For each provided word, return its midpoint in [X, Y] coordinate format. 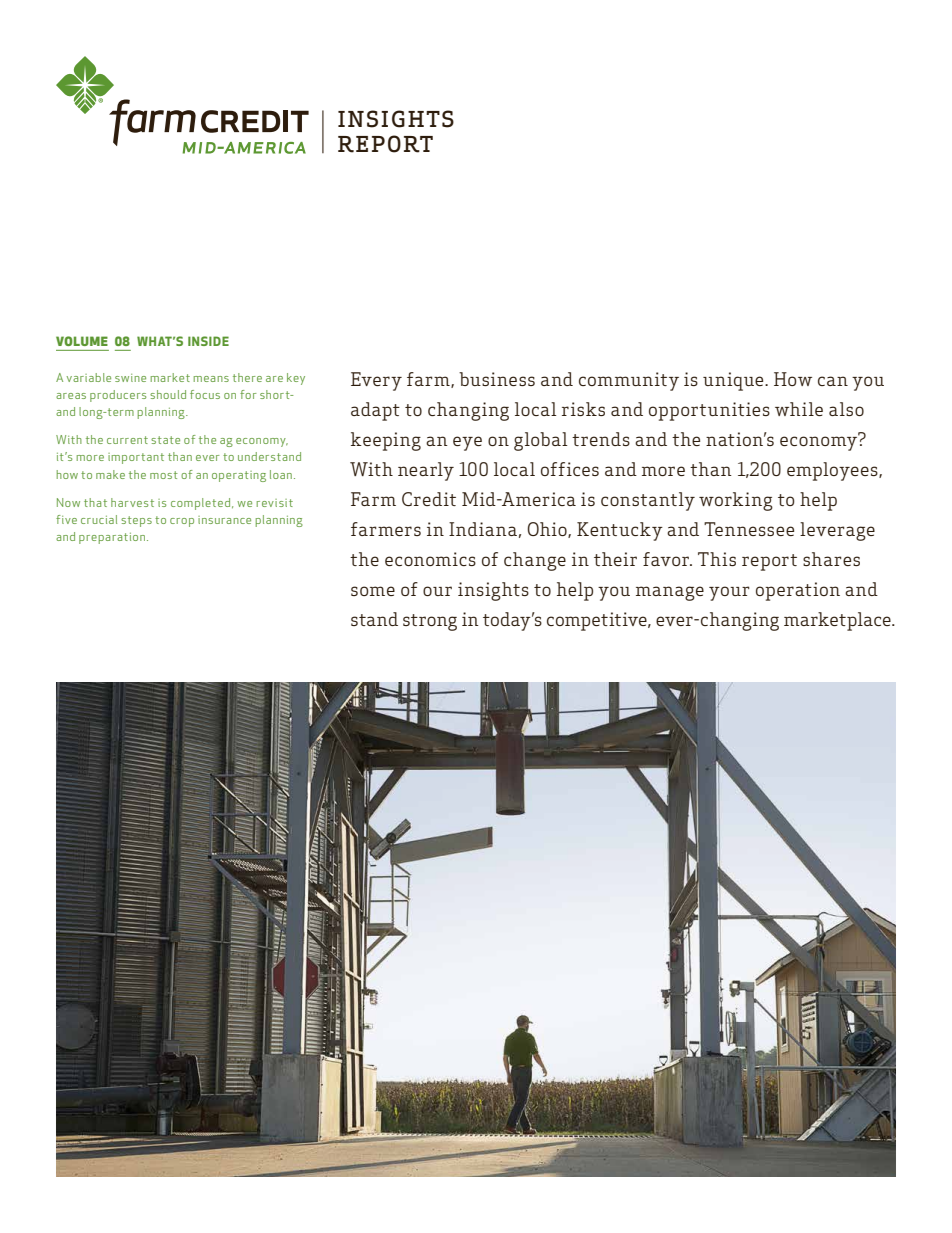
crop [182, 522]
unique [734, 381]
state [165, 440]
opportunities [709, 411]
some [373, 591]
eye [467, 443]
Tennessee [749, 529]
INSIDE [208, 341]
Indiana [483, 529]
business [497, 379]
